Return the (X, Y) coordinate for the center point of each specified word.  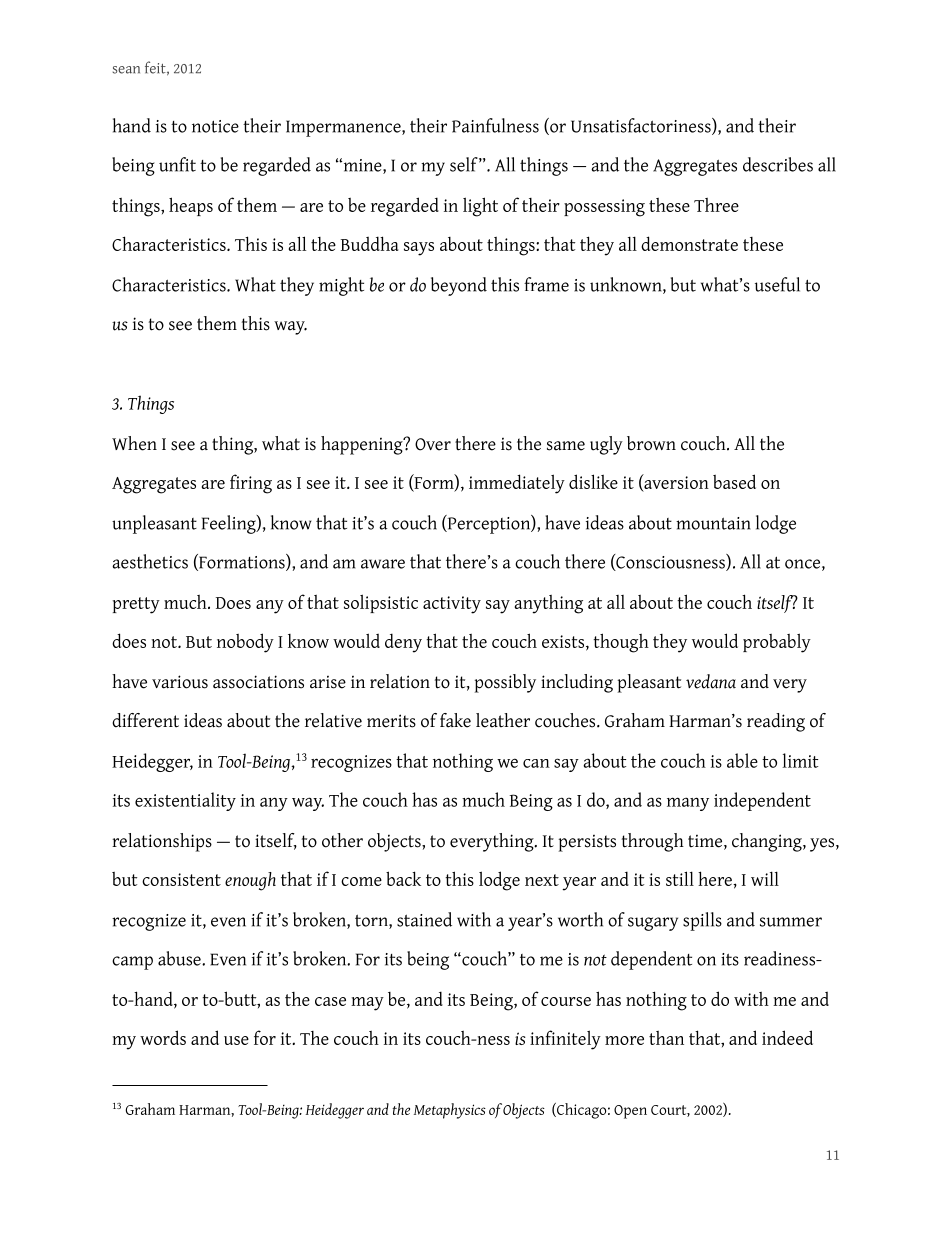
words (163, 1037)
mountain (713, 523)
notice (215, 126)
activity (452, 605)
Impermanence (344, 128)
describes (778, 164)
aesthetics (150, 561)
